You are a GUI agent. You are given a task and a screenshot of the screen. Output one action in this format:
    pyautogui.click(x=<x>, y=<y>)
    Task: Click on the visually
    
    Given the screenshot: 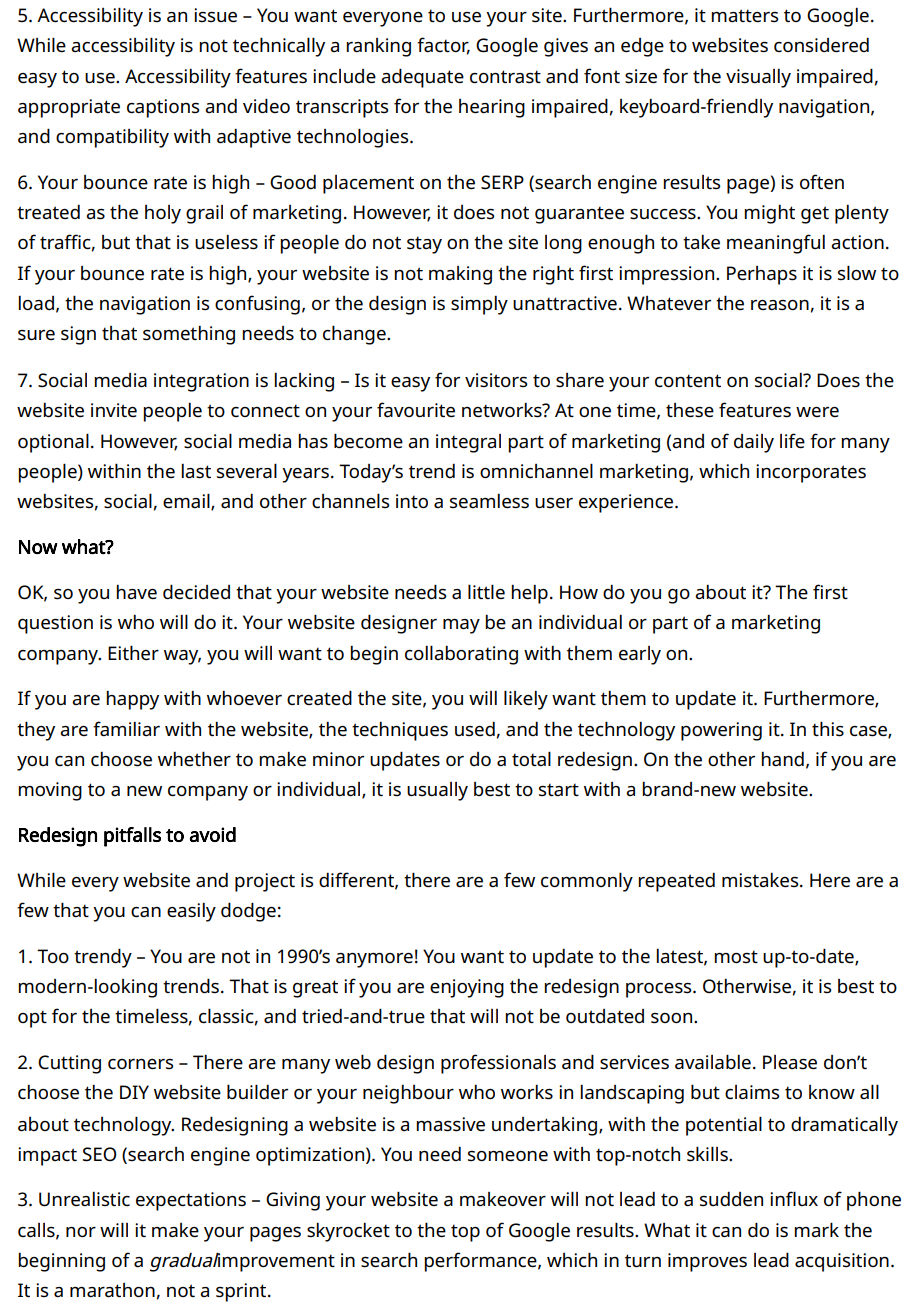 What is the action you would take?
    pyautogui.click(x=758, y=78)
